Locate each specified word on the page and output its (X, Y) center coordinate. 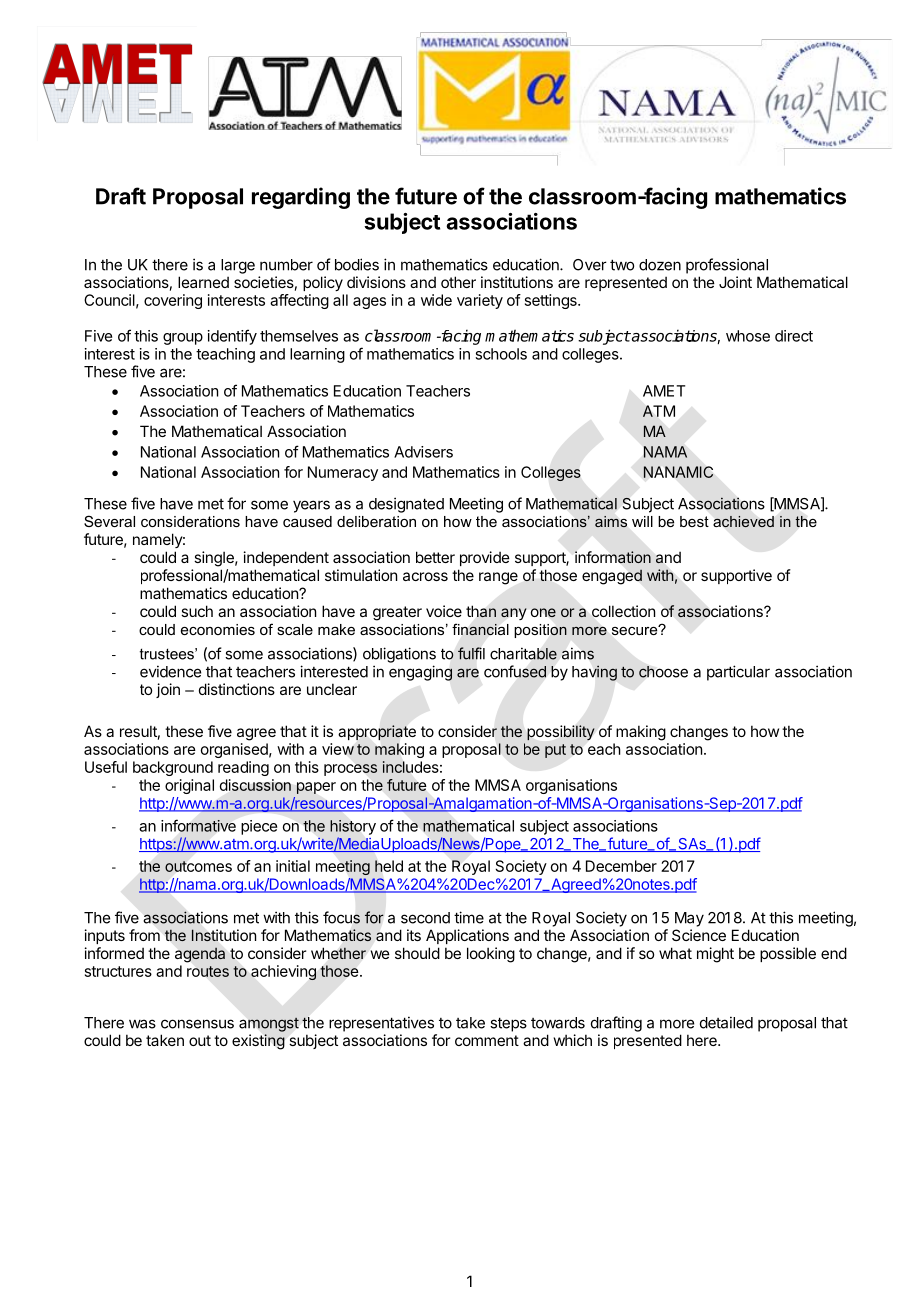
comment (487, 1040)
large (238, 266)
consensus (197, 1024)
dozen (660, 265)
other (458, 282)
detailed (726, 1022)
